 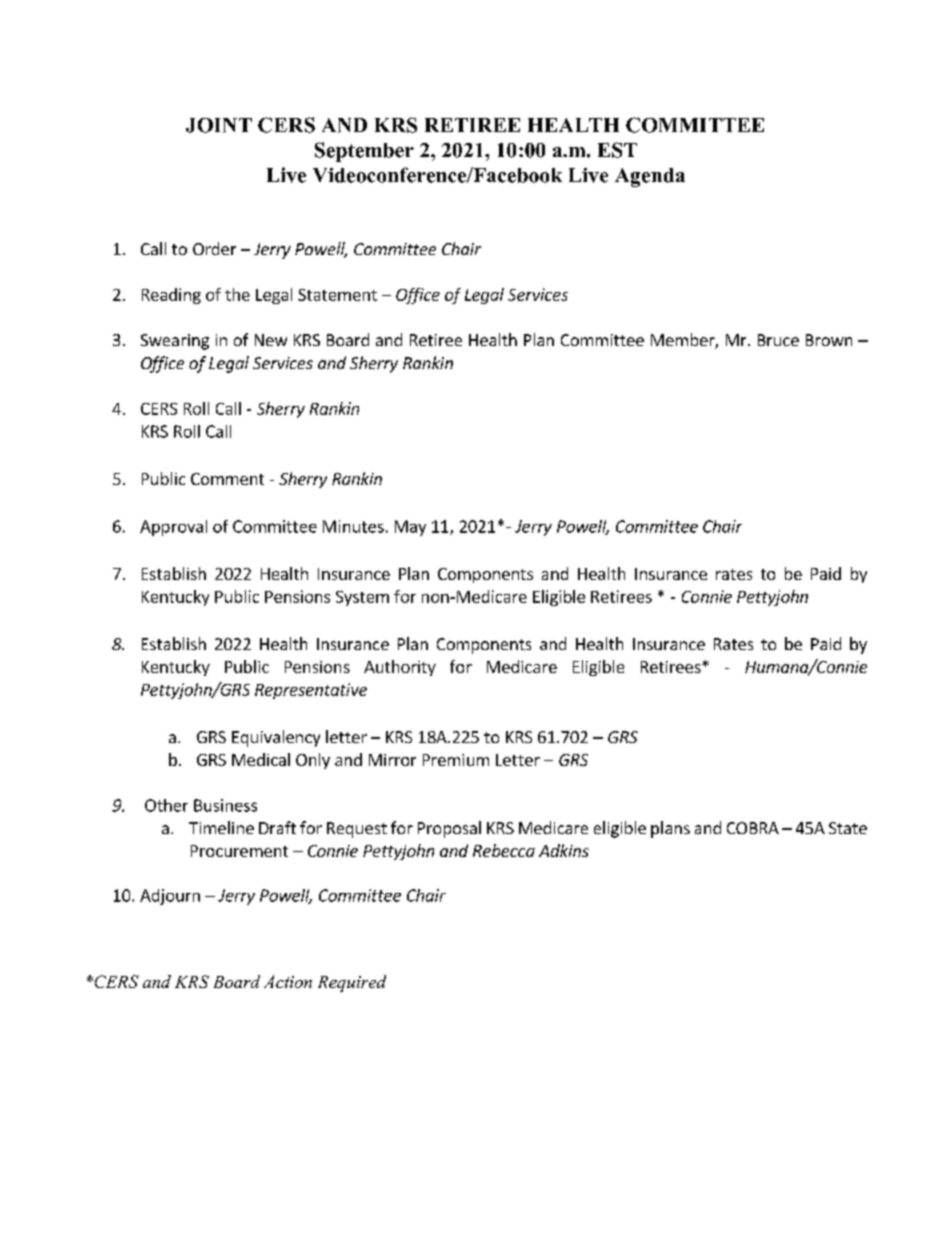 What do you see at coordinates (364, 152) in the screenshot?
I see `September` at bounding box center [364, 152].
